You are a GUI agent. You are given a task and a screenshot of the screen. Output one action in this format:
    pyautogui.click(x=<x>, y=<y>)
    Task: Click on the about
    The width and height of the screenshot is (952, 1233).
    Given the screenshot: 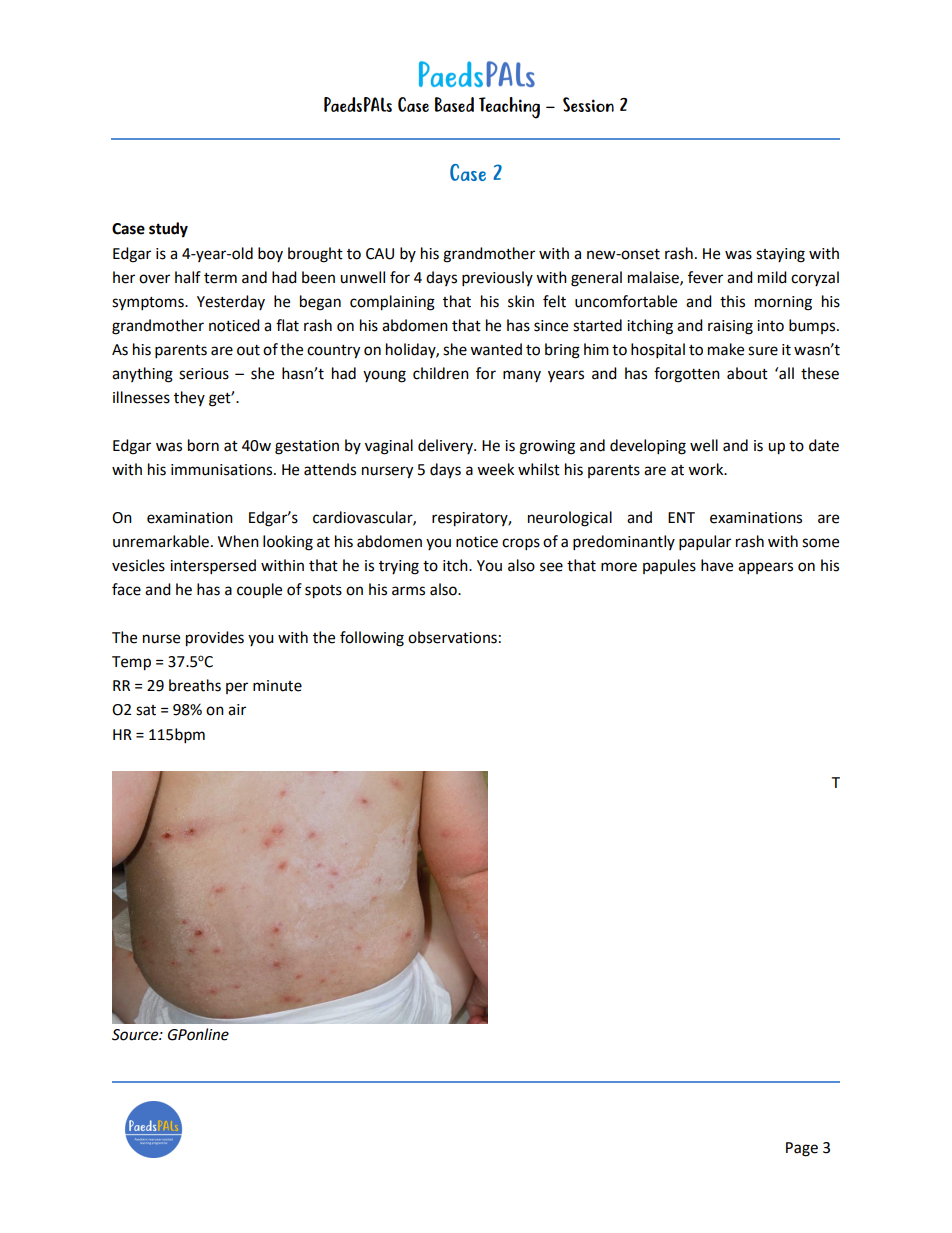 What is the action you would take?
    pyautogui.click(x=747, y=373)
